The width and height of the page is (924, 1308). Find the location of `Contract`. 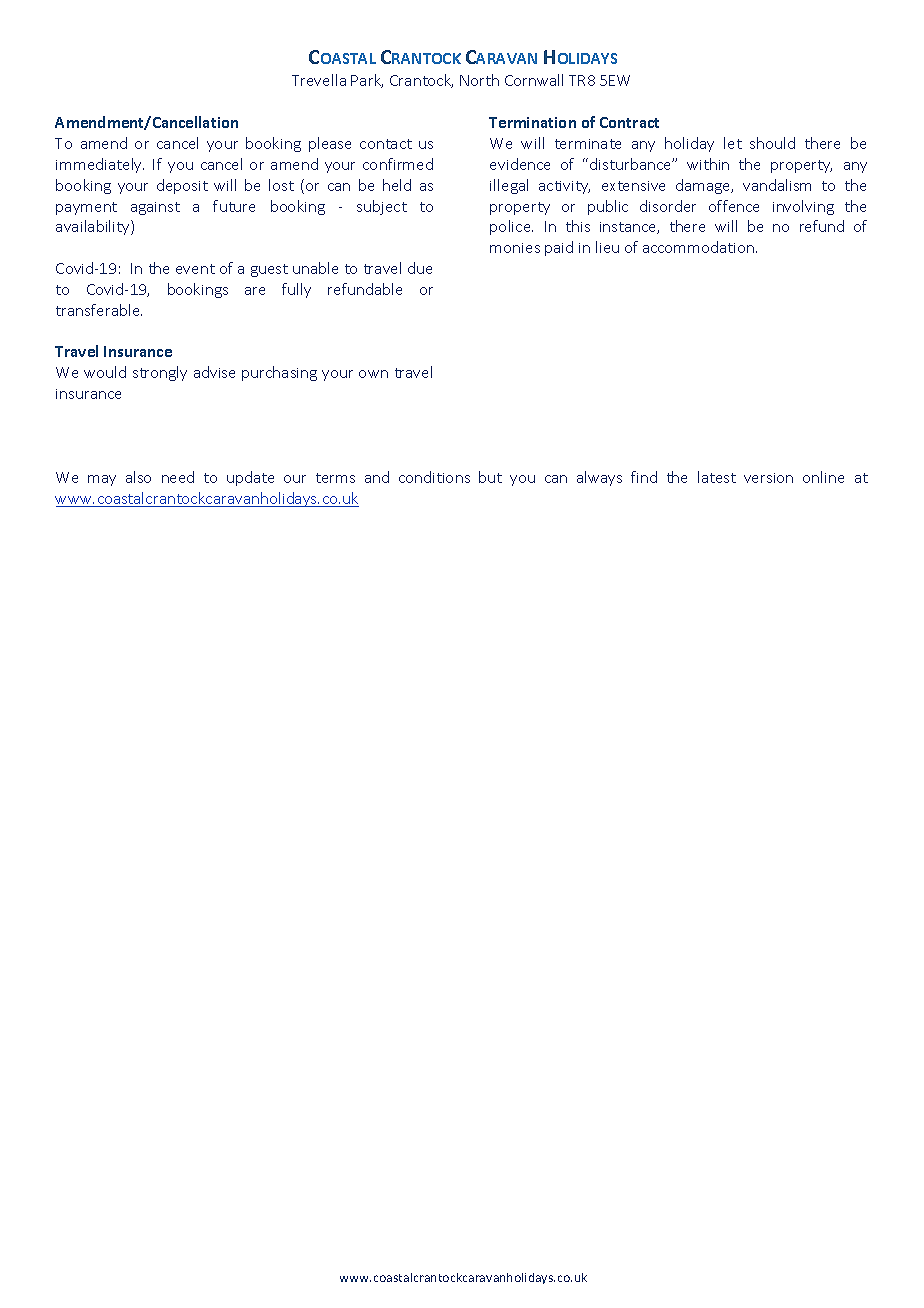

Contract is located at coordinates (629, 122).
